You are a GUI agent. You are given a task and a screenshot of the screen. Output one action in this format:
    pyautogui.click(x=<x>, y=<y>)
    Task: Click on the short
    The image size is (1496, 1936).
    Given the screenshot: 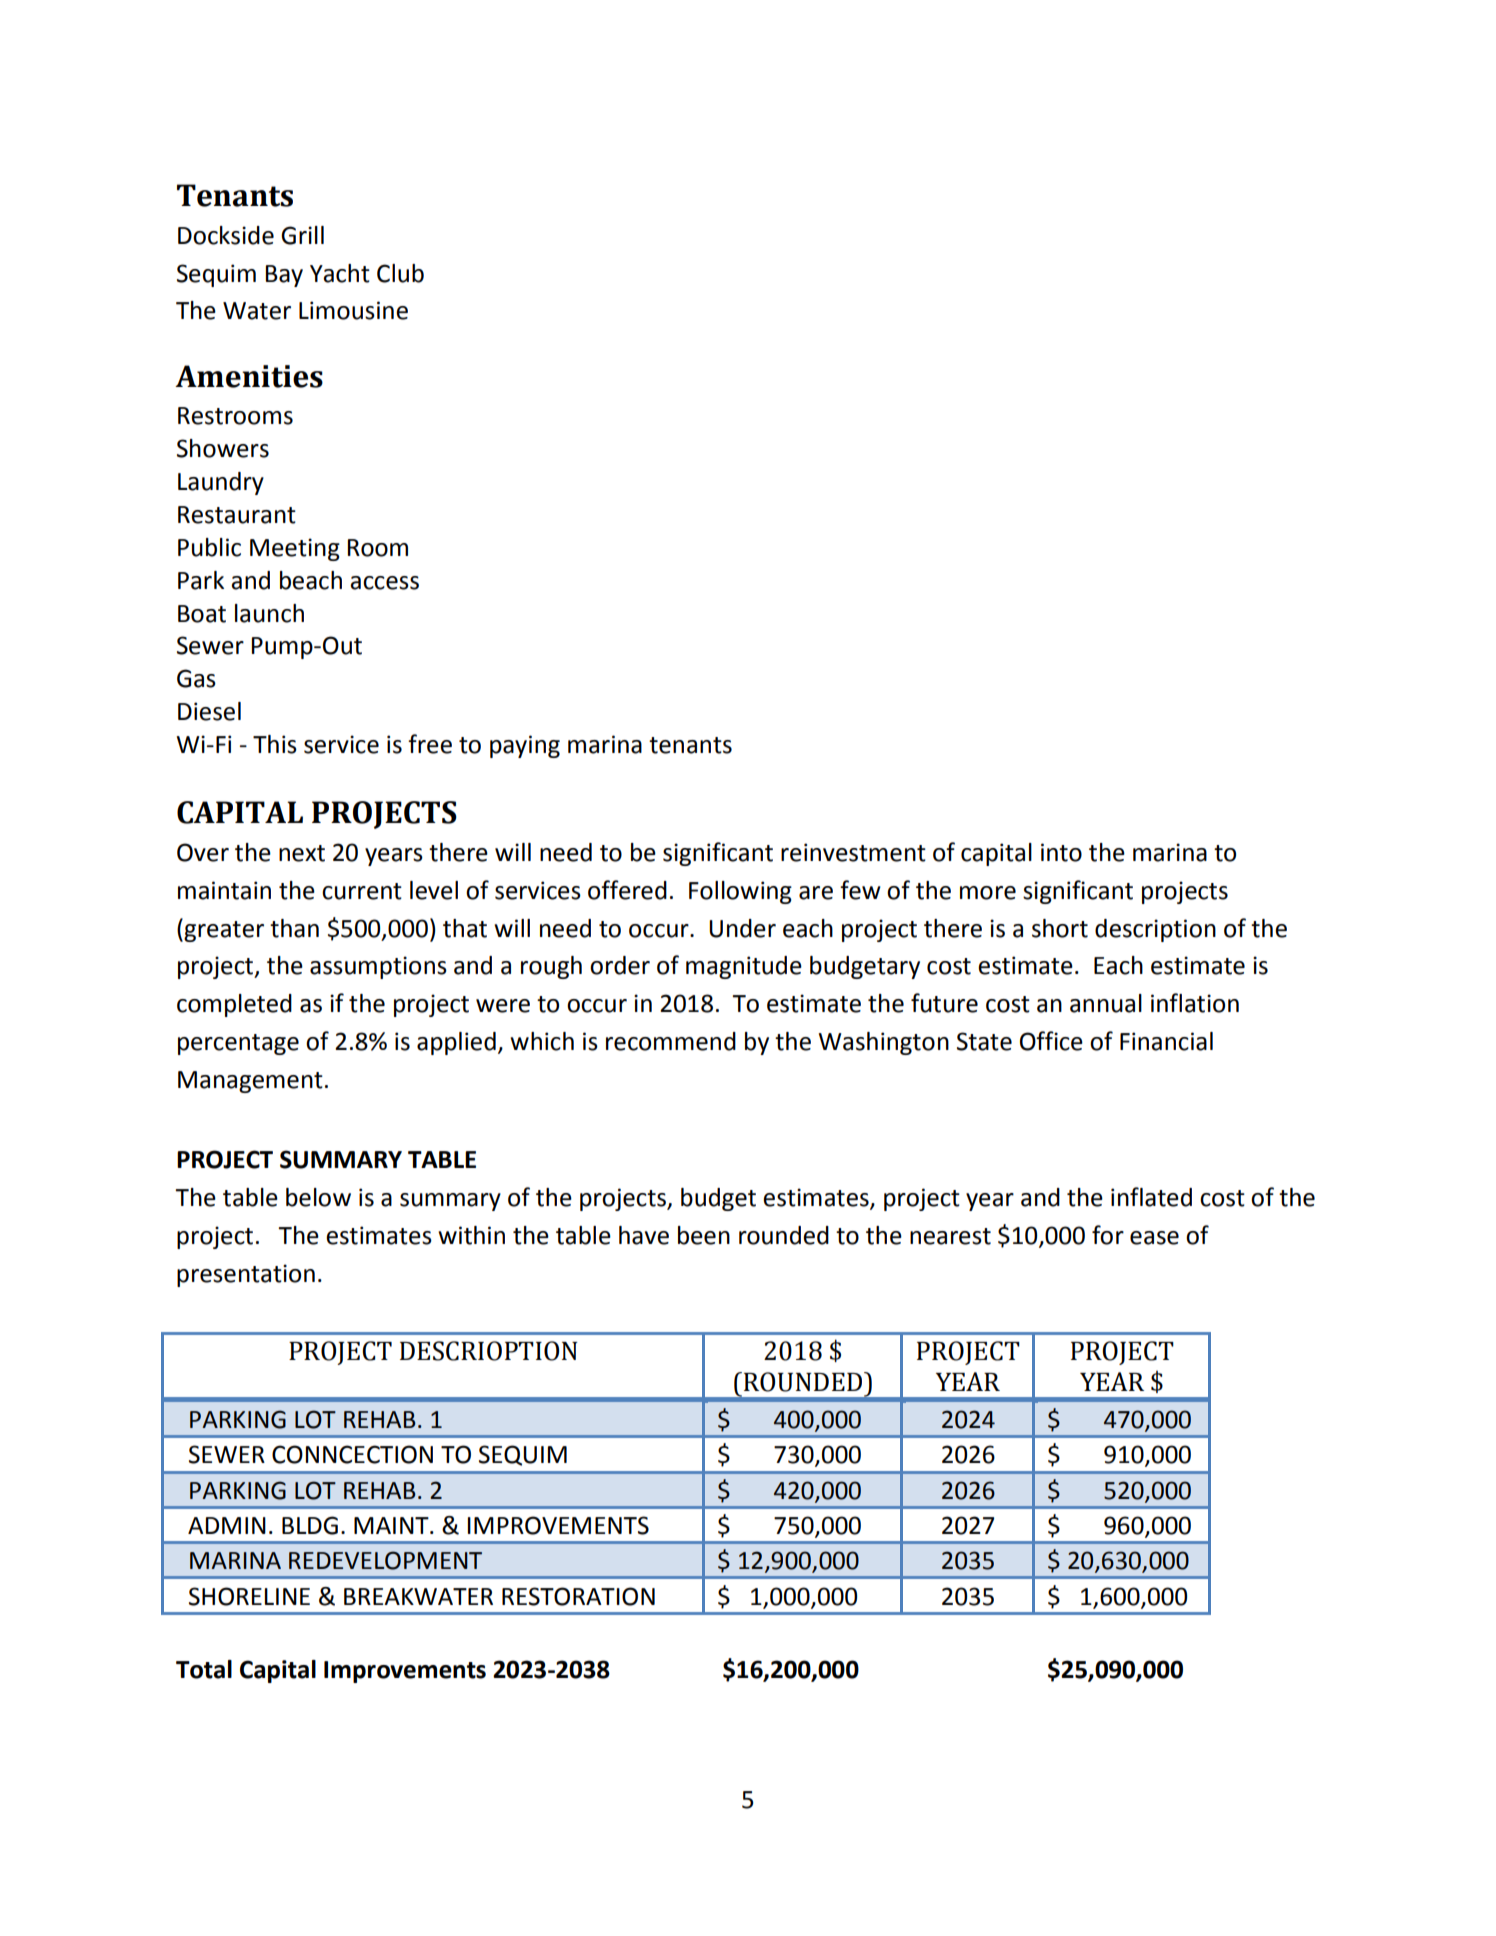 What is the action you would take?
    pyautogui.click(x=1060, y=928)
